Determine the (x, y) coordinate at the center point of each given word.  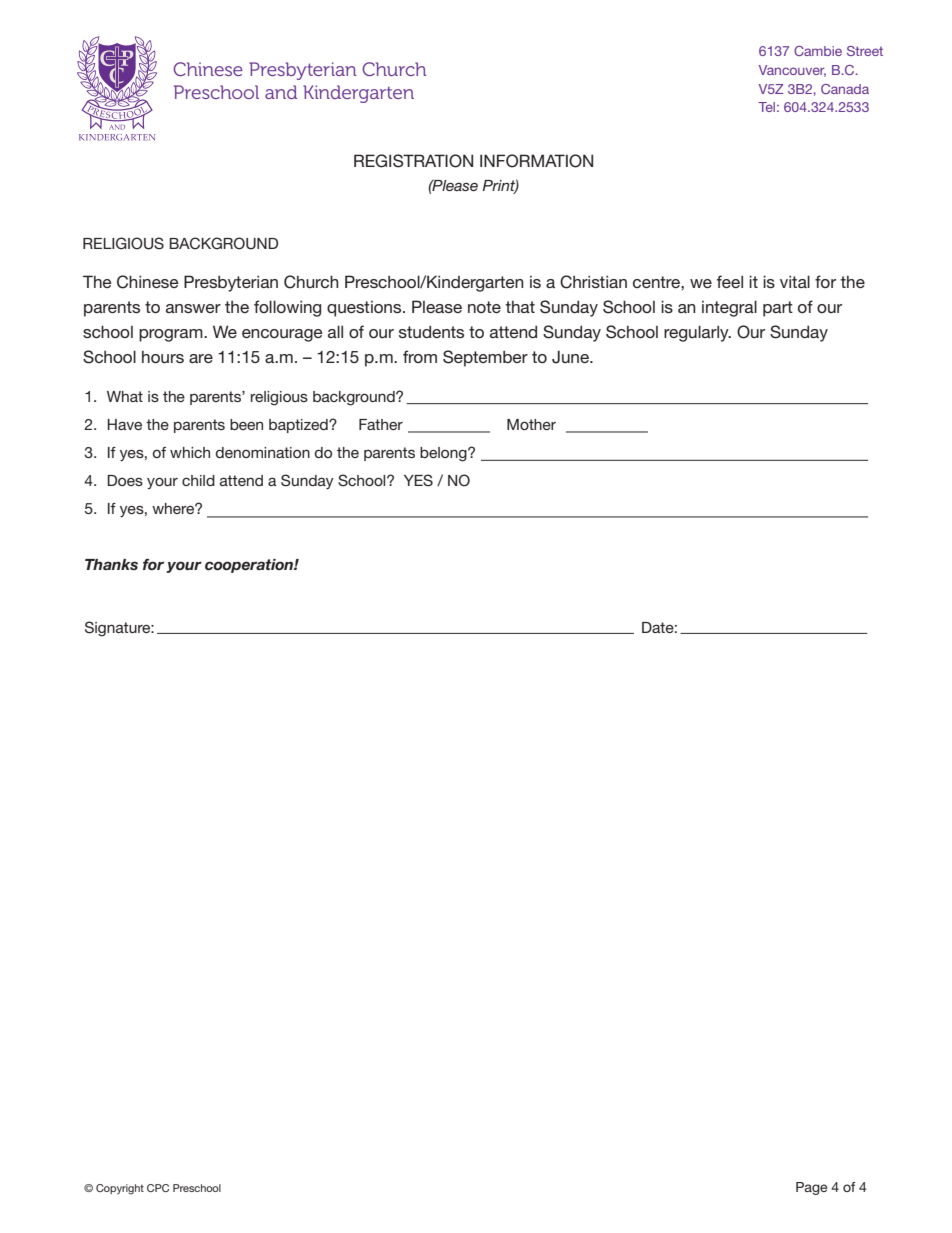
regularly (697, 333)
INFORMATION (536, 161)
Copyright (120, 1189)
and (281, 92)
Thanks (111, 564)
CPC (158, 1188)
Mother (531, 424)
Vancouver (792, 71)
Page (811, 1188)
